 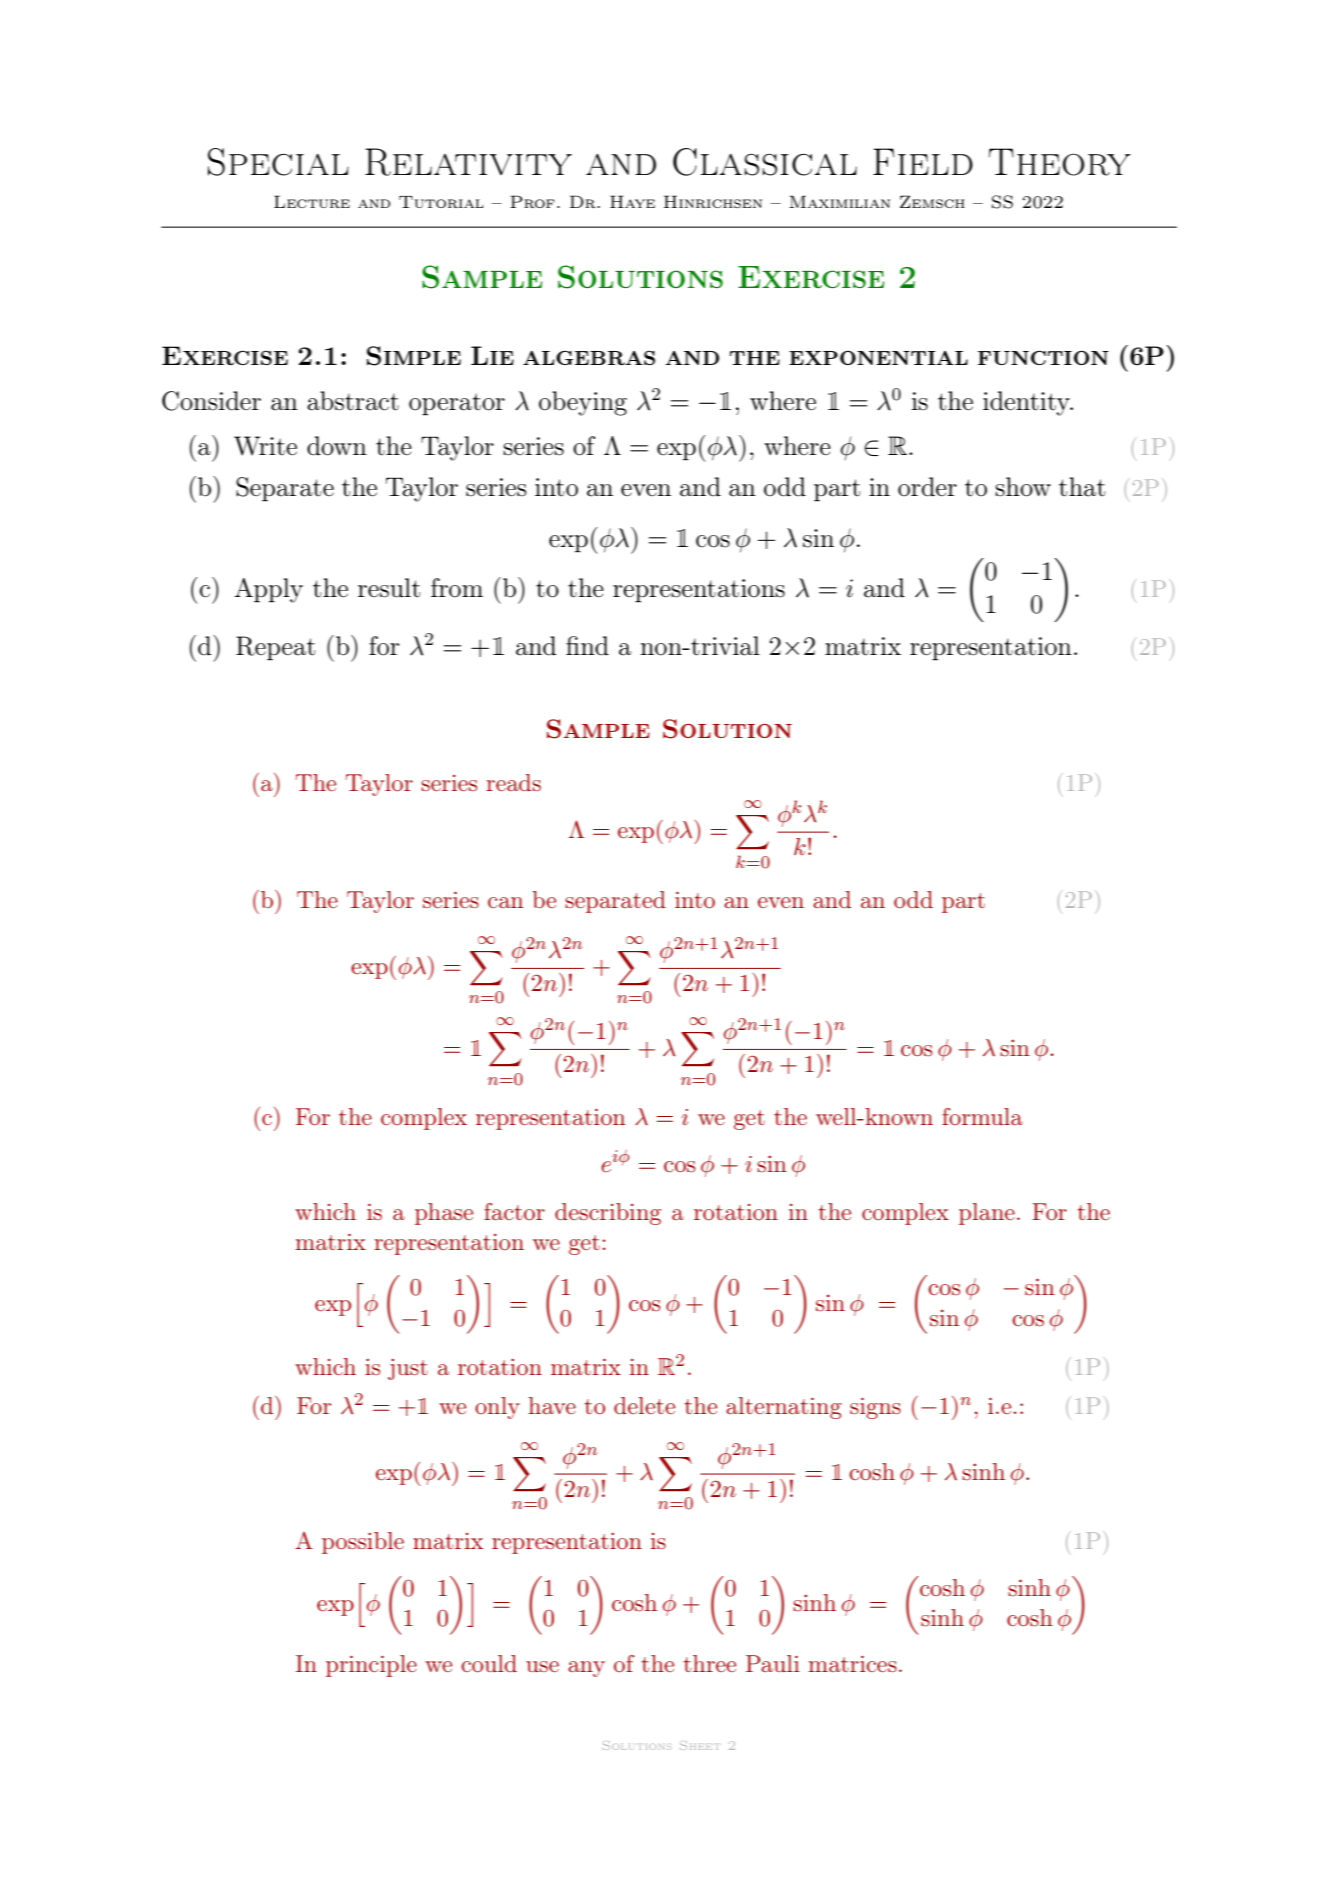 What do you see at coordinates (278, 162) in the screenshot?
I see `Special` at bounding box center [278, 162].
